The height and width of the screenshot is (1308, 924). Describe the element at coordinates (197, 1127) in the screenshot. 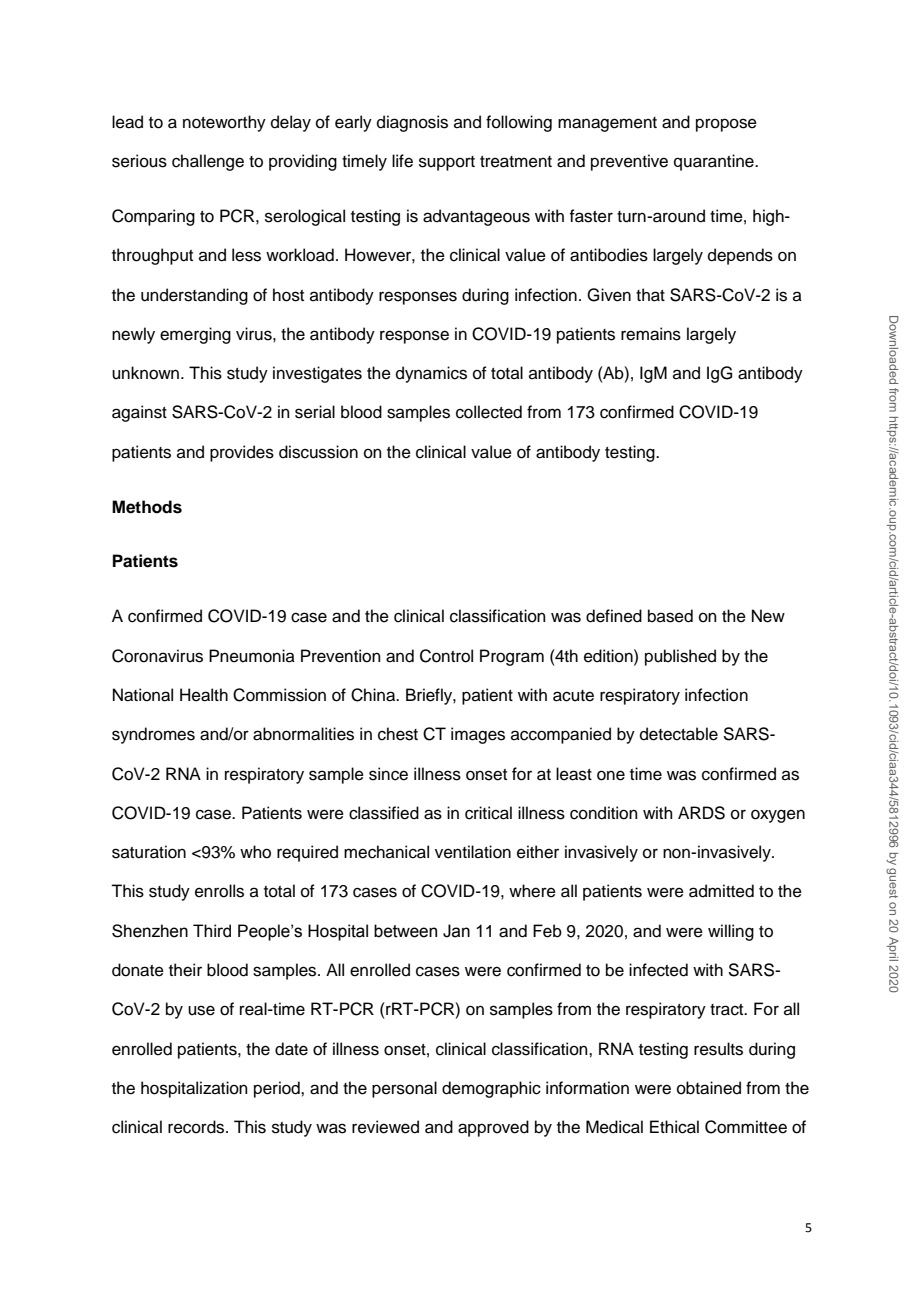

I see `records` at that location.
